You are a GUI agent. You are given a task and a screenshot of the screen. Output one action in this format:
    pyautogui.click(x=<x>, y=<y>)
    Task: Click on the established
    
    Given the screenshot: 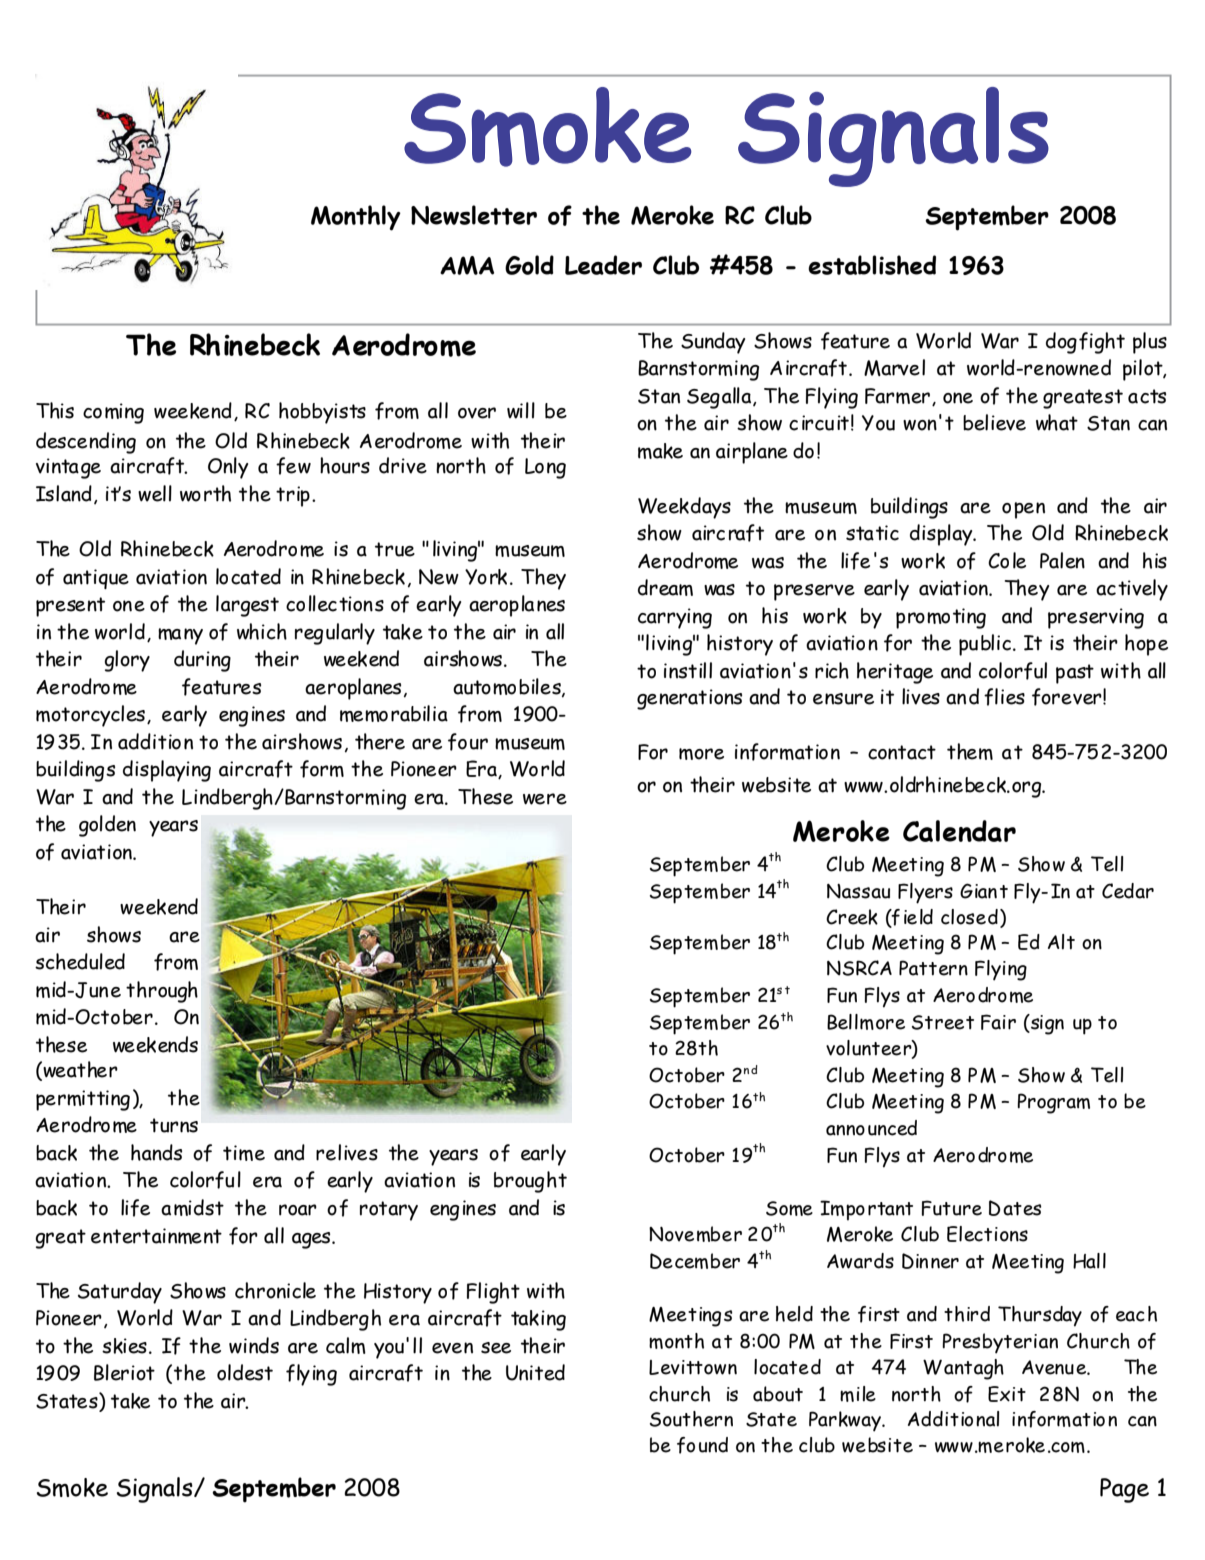 What is the action you would take?
    pyautogui.click(x=872, y=265)
